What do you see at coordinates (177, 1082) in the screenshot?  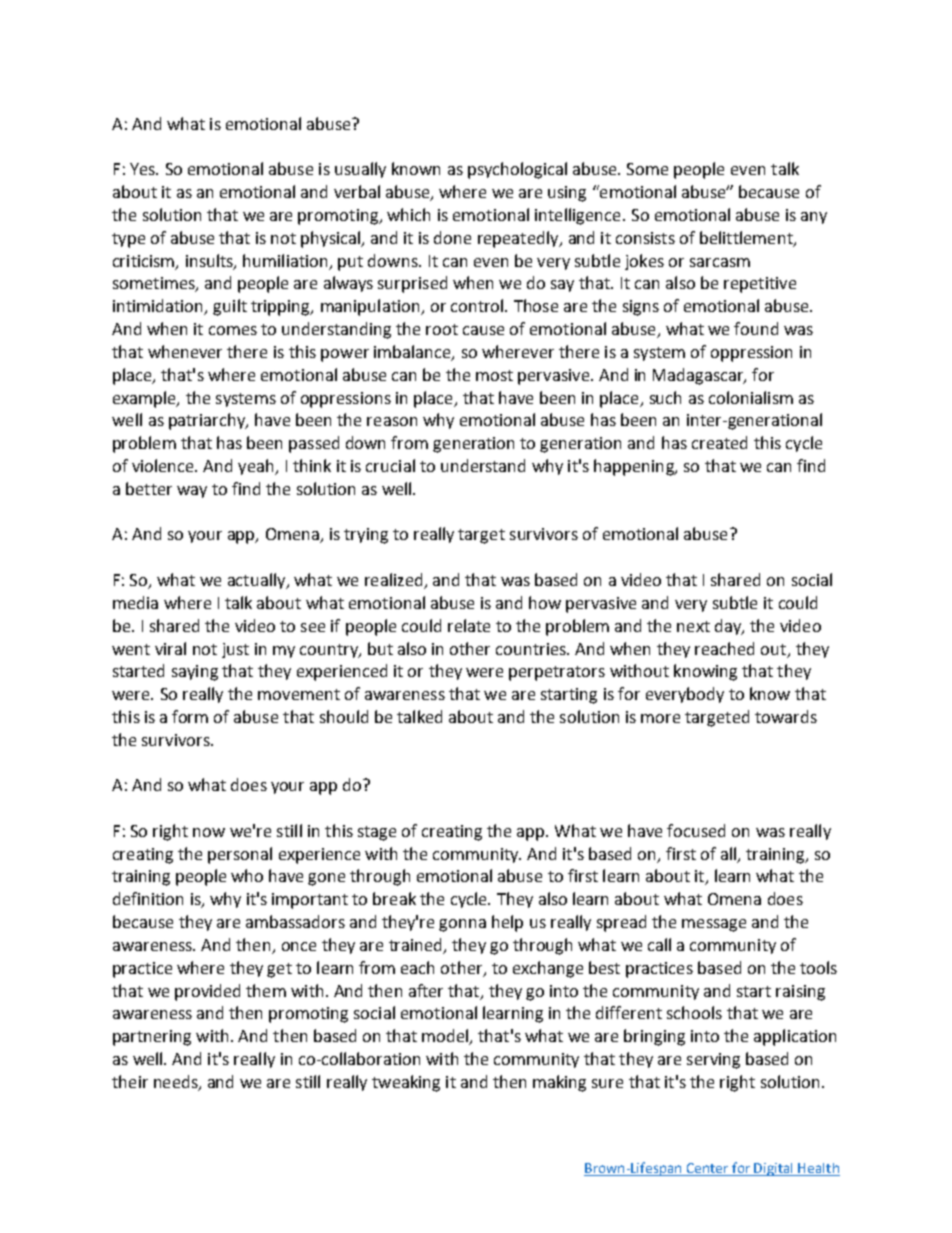 I see `needs` at bounding box center [177, 1082].
